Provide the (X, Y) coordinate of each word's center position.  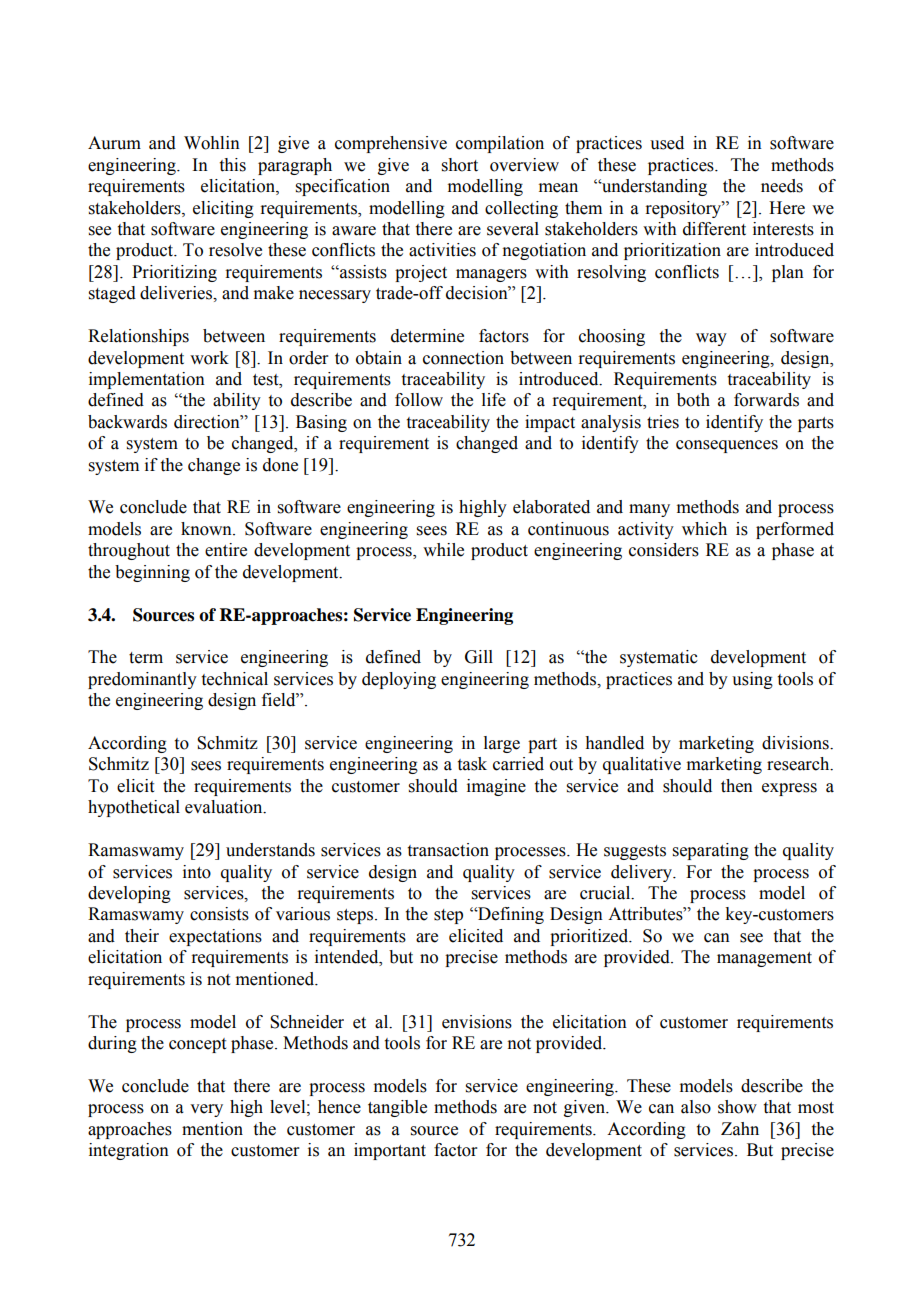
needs (782, 186)
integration (129, 1151)
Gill (479, 657)
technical (235, 679)
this (233, 165)
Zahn (740, 1129)
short (460, 165)
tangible (397, 1108)
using (752, 680)
